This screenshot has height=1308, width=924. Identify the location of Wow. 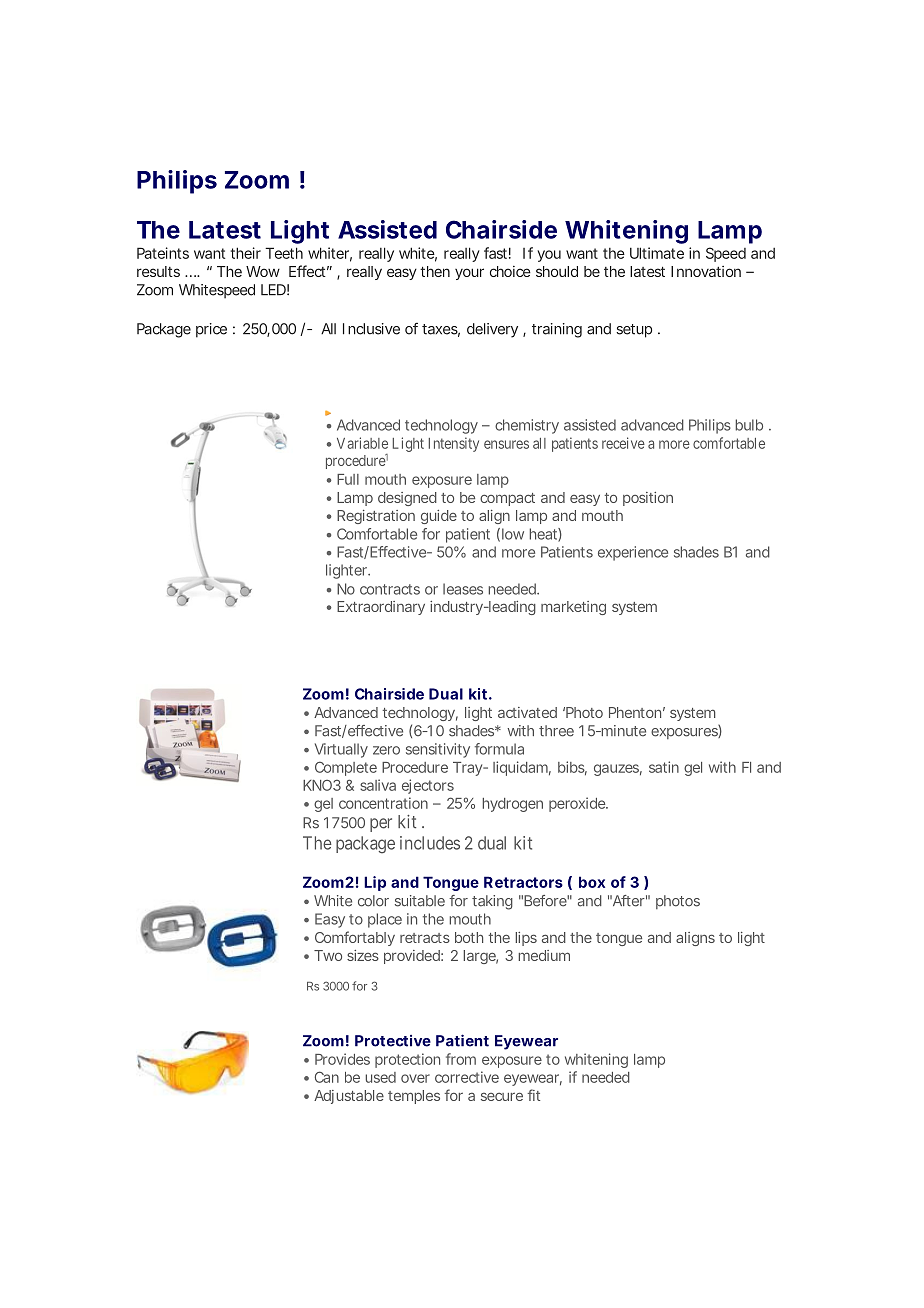
(263, 271).
